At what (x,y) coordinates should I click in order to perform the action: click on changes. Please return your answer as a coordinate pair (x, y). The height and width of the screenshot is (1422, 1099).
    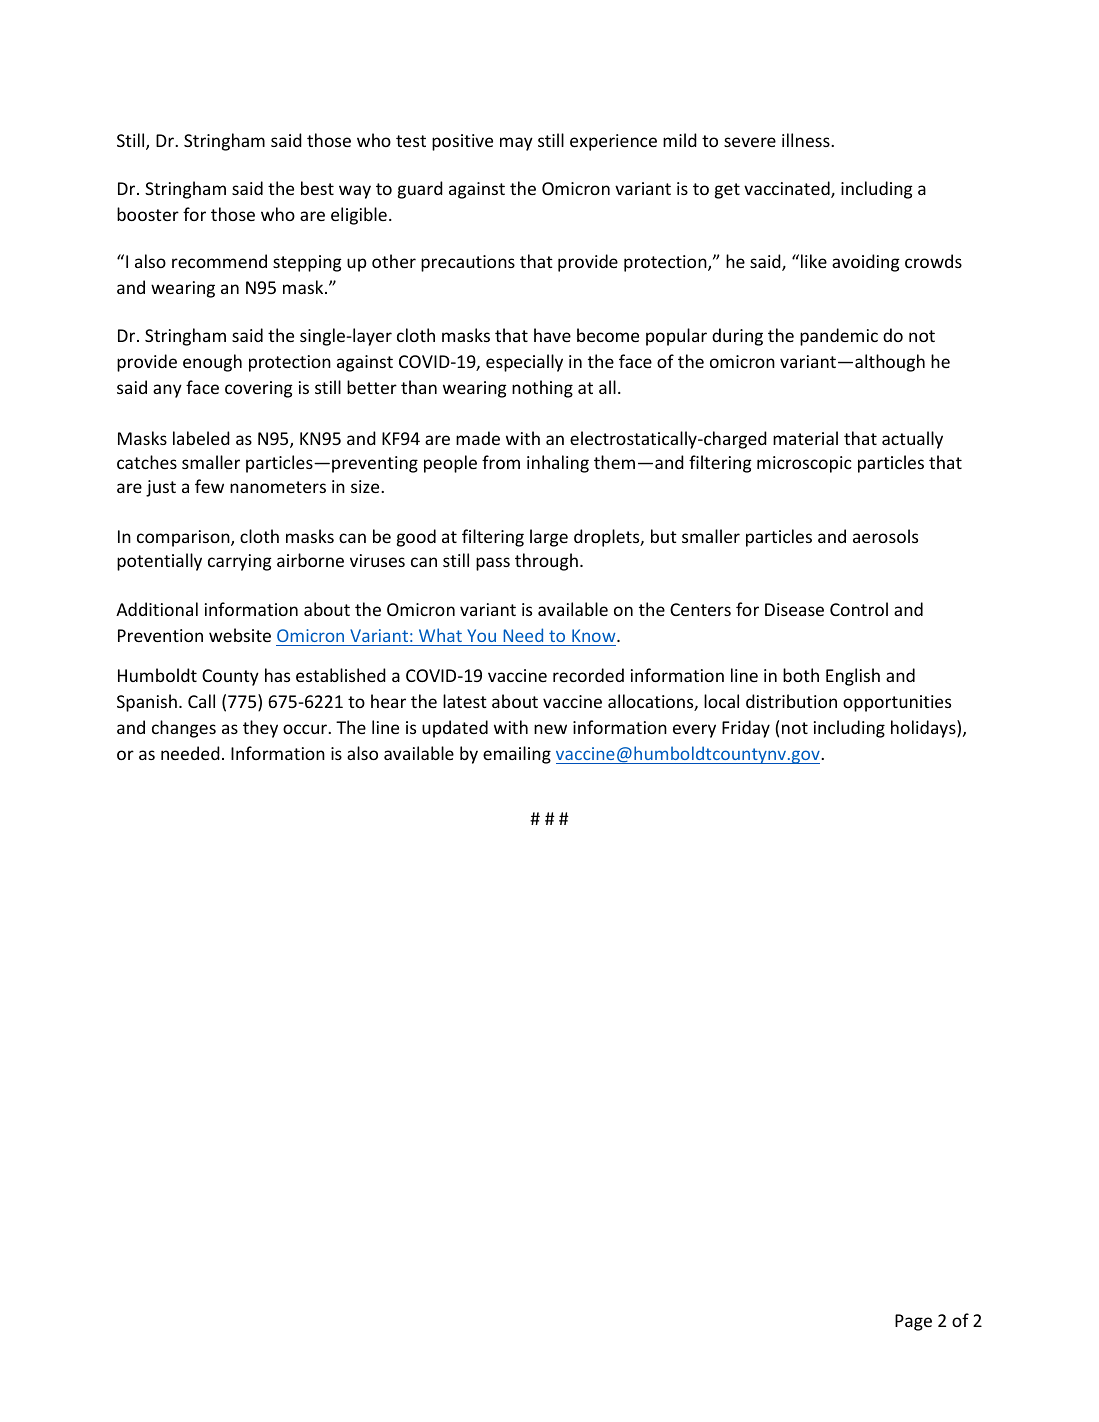
    Looking at the image, I should click on (184, 729).
